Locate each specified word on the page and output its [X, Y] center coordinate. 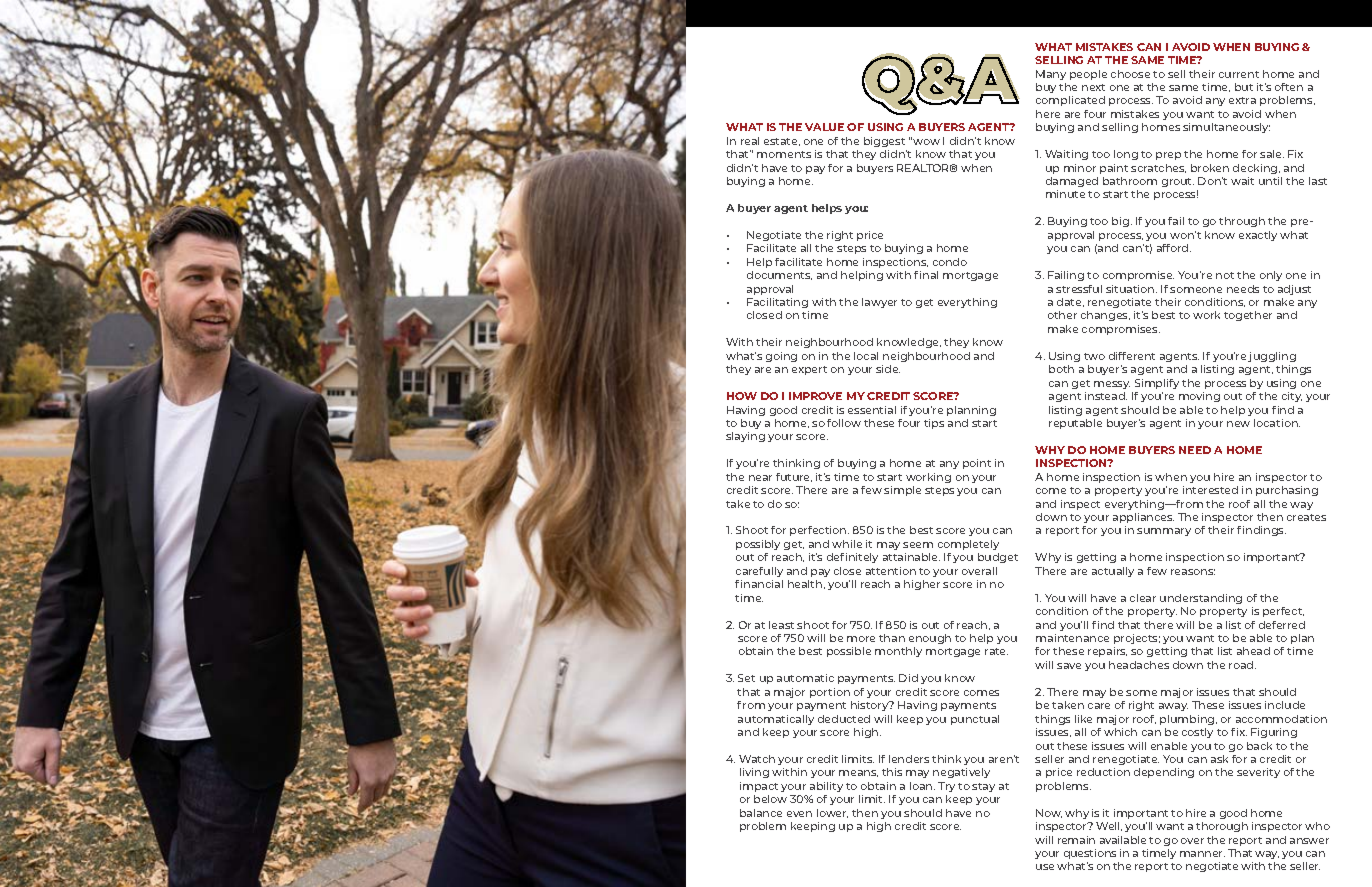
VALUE [824, 127]
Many [1051, 75]
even [799, 814]
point [977, 464]
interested [1210, 490]
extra [1242, 100]
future [794, 477]
